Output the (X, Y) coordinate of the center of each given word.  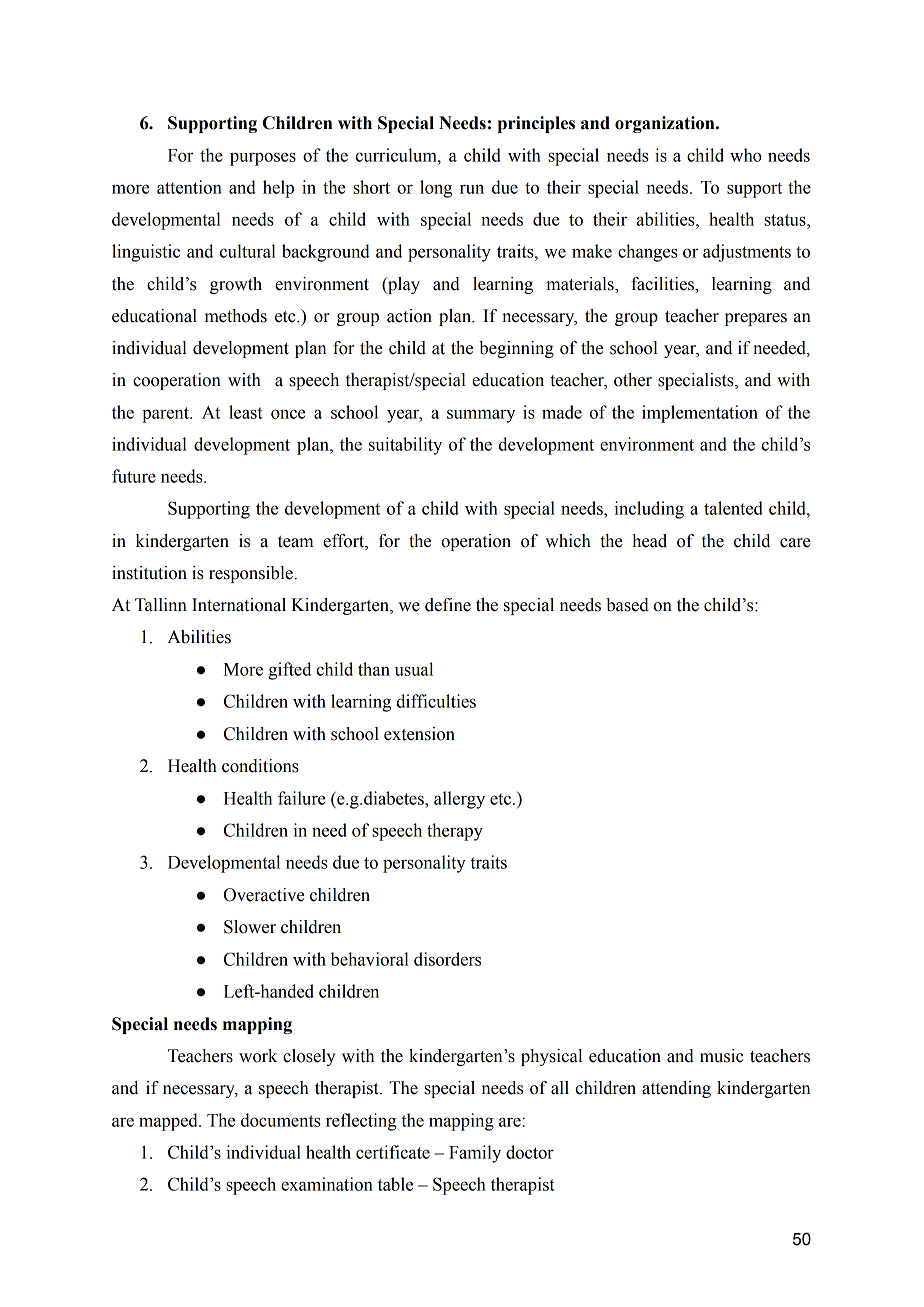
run (472, 189)
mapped (169, 1122)
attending (676, 1089)
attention (189, 187)
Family (475, 1154)
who (746, 155)
